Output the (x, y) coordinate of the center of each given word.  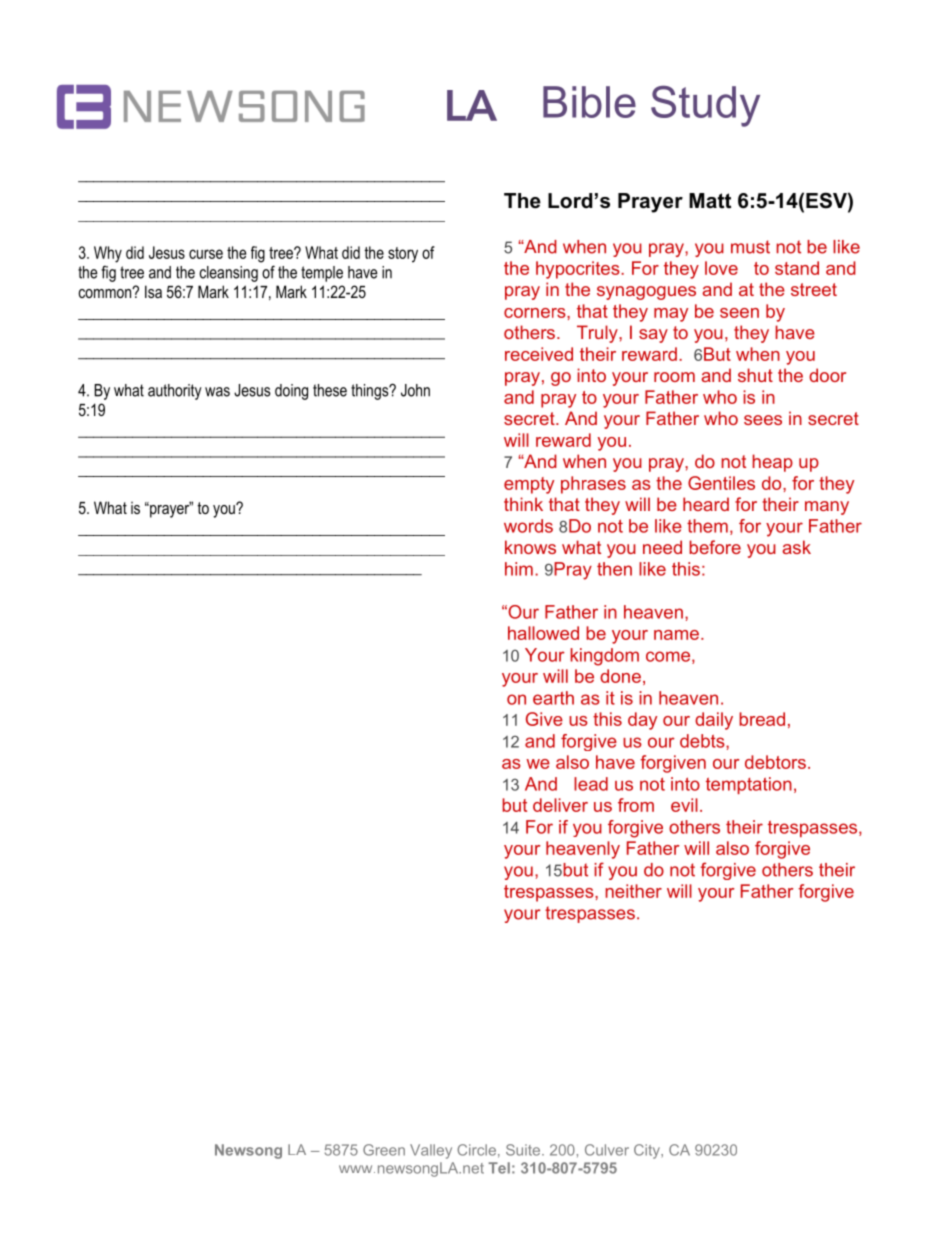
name (676, 635)
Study (705, 106)
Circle (476, 1150)
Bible (589, 102)
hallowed (543, 633)
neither (633, 891)
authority (175, 392)
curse (206, 254)
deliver (560, 805)
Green (384, 1150)
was (217, 392)
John (415, 390)
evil (684, 805)
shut (755, 375)
